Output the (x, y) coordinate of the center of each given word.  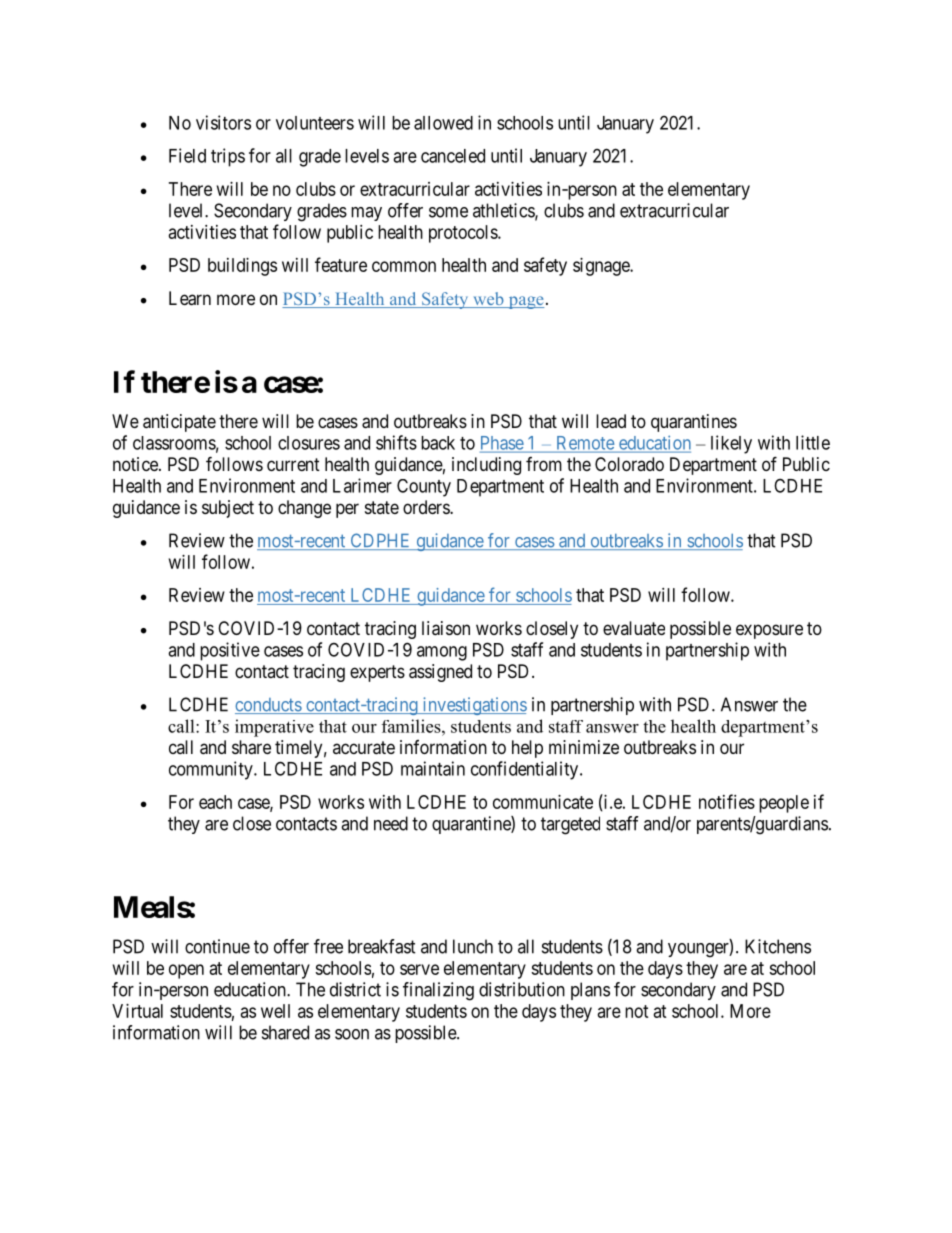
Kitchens (778, 946)
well (275, 1011)
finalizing (438, 991)
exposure (769, 631)
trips (228, 157)
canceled (453, 156)
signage (602, 267)
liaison (446, 628)
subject (228, 509)
